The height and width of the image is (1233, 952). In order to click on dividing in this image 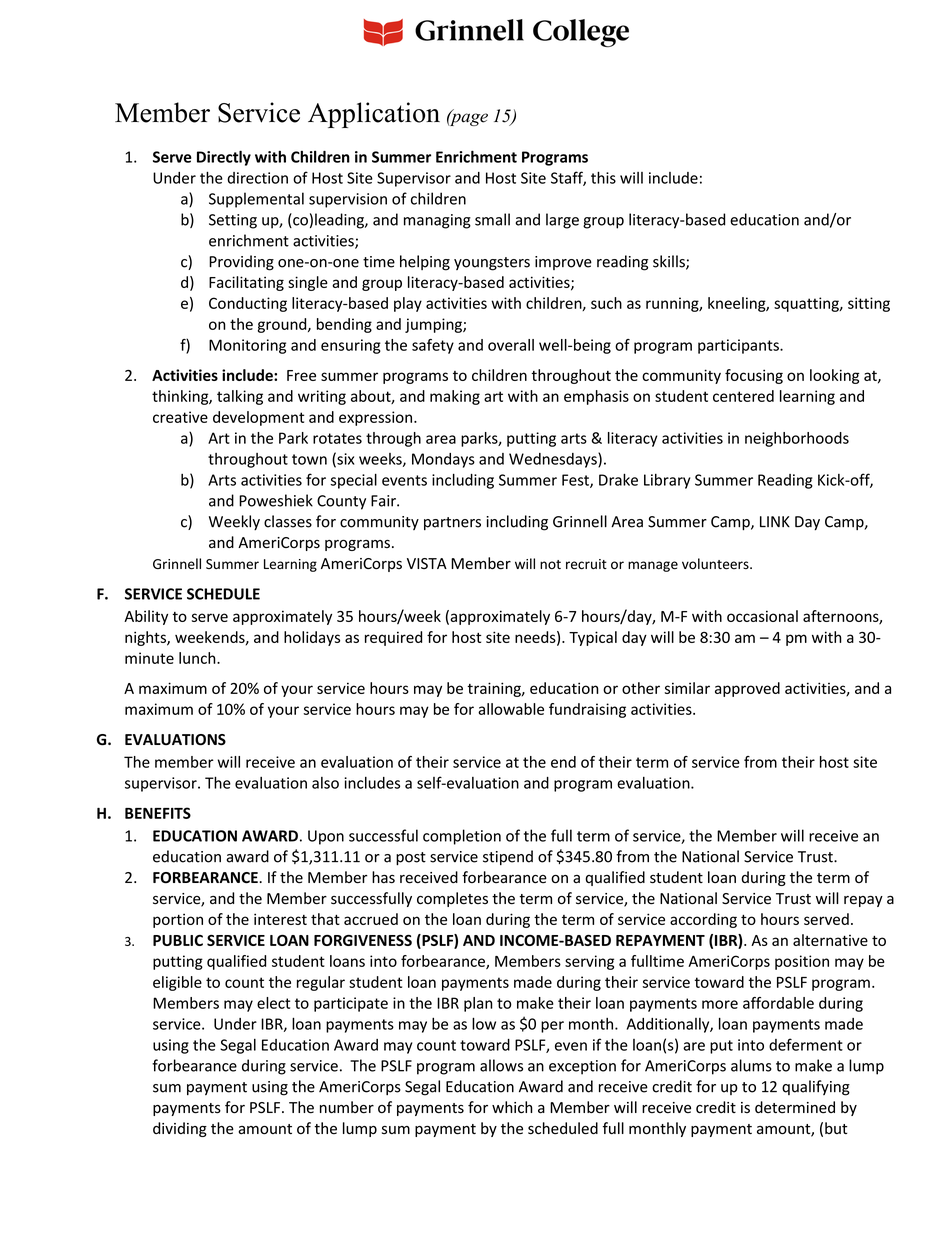, I will do `click(180, 1129)`.
